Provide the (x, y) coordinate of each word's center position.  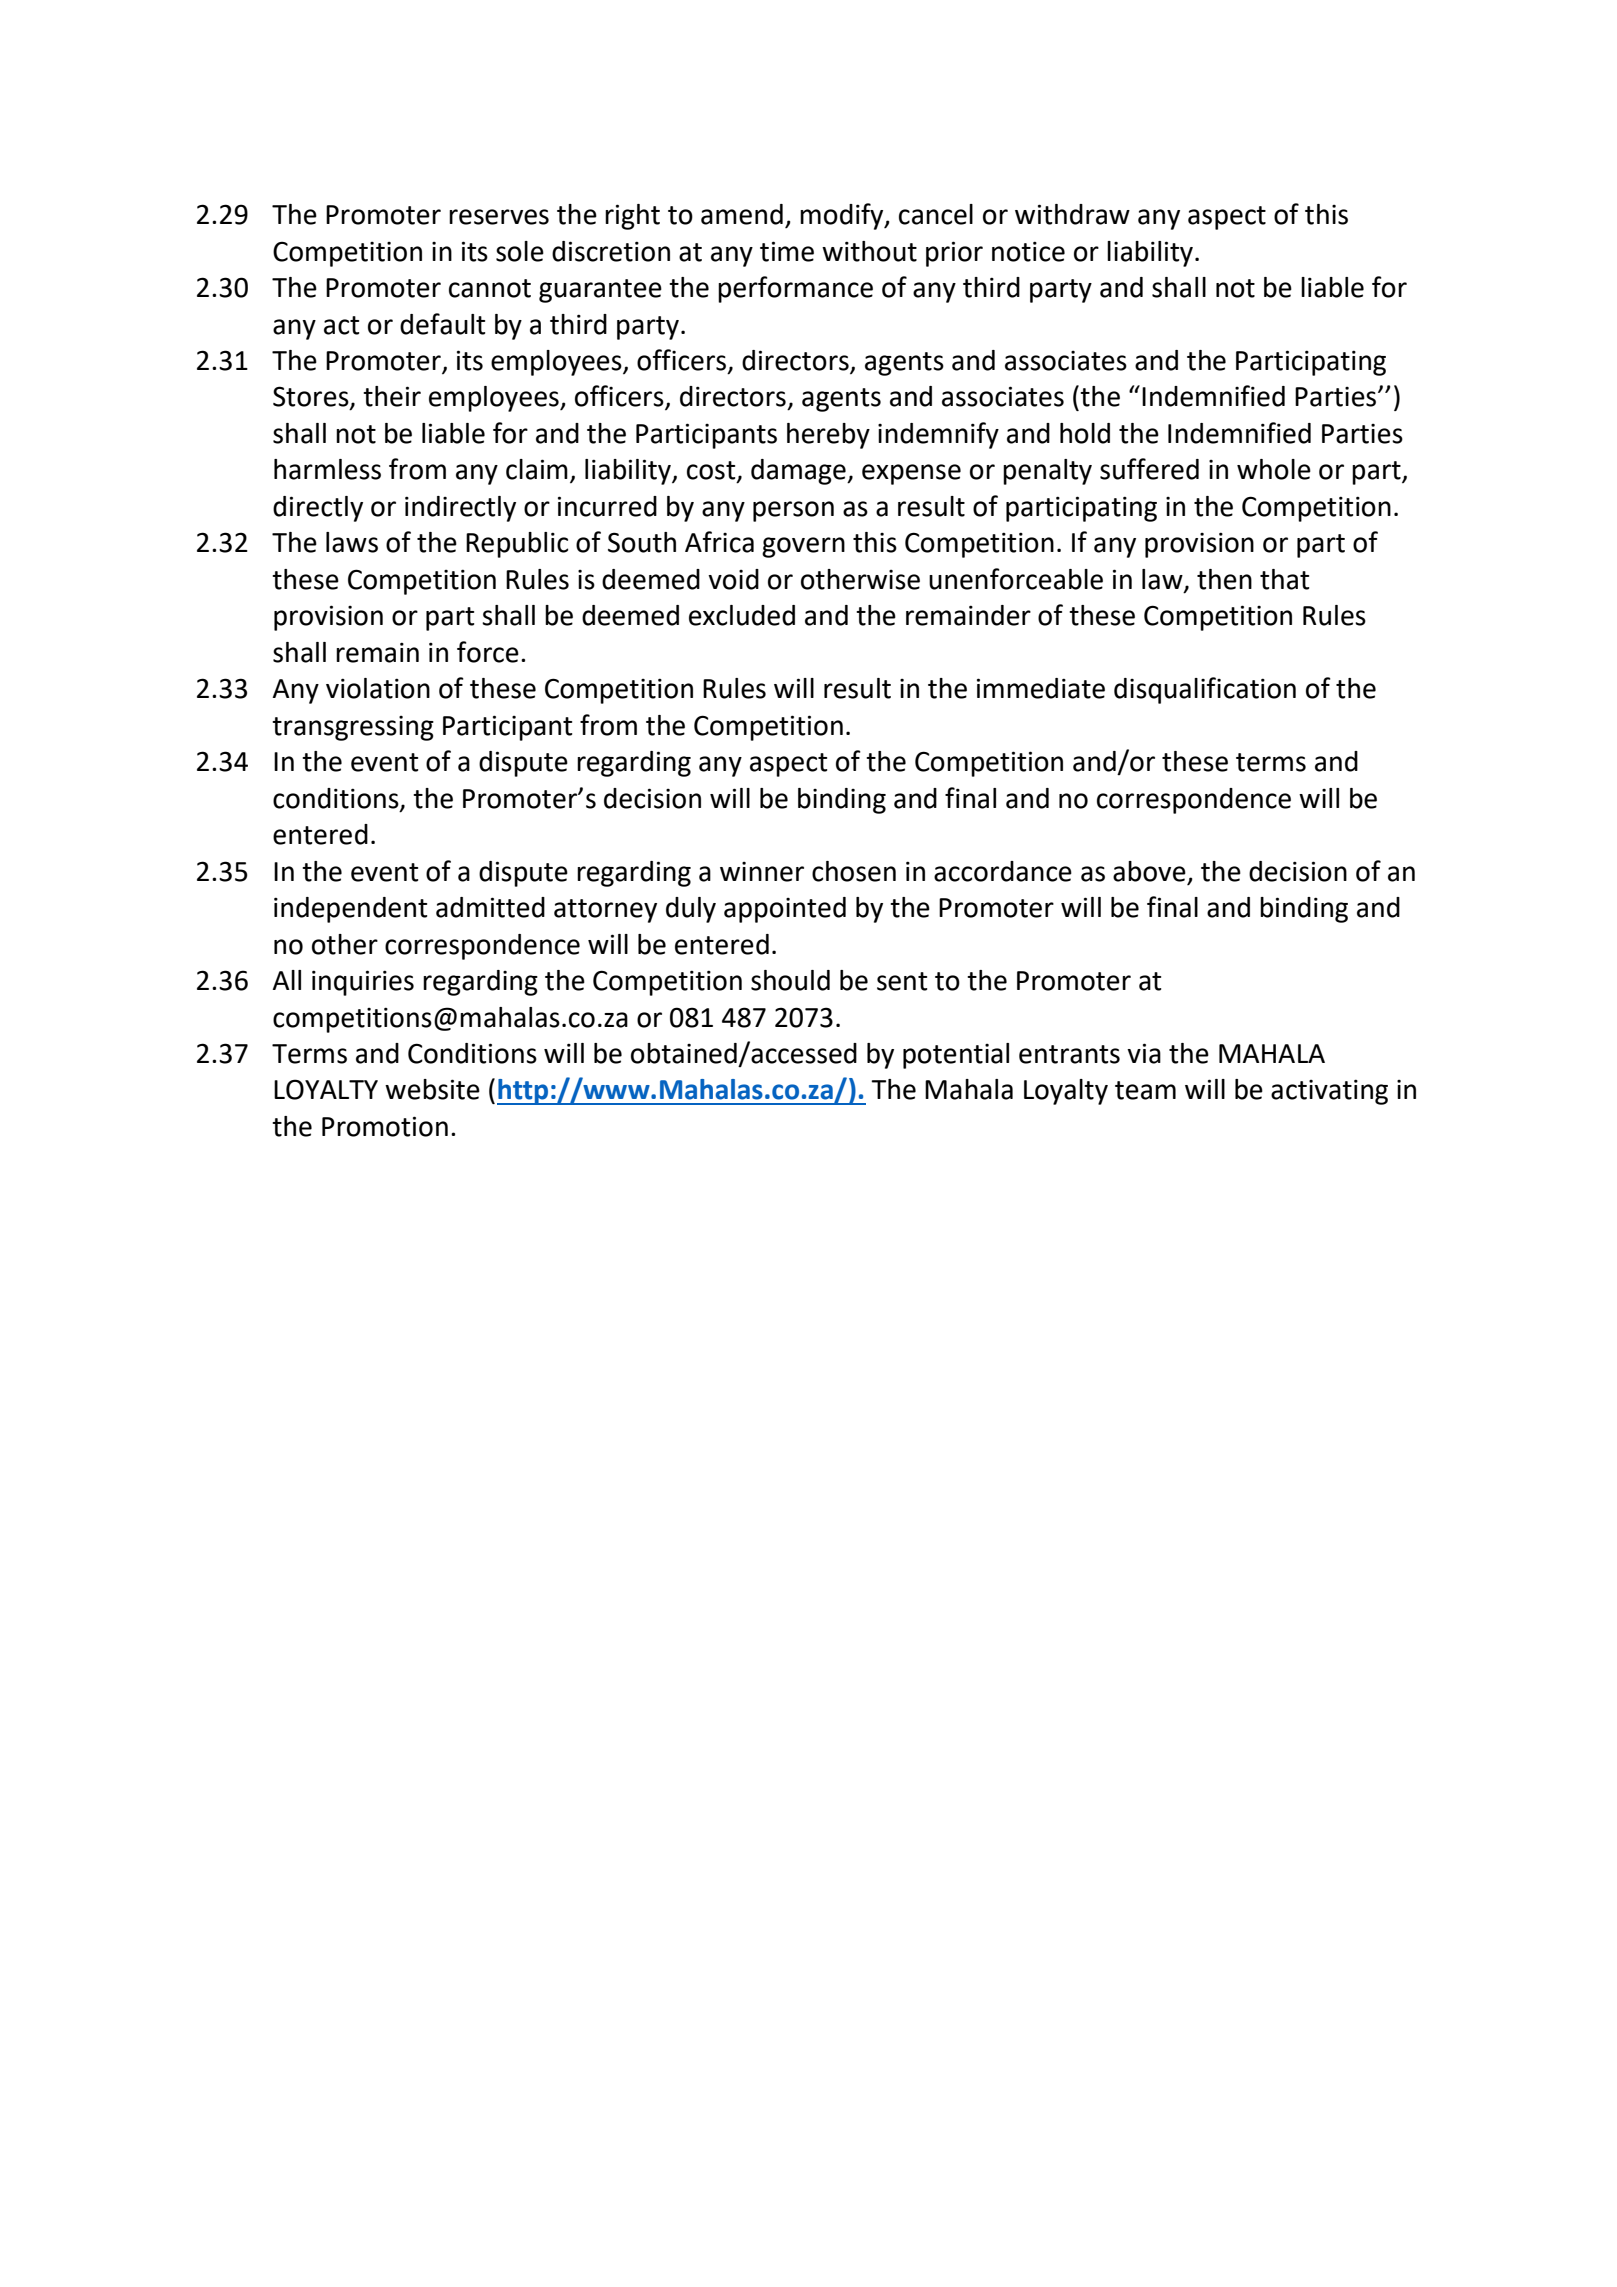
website (432, 1089)
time (787, 251)
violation (378, 688)
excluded (742, 615)
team (1145, 1090)
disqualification (1205, 690)
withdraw (1072, 214)
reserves (499, 217)
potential (956, 1056)
